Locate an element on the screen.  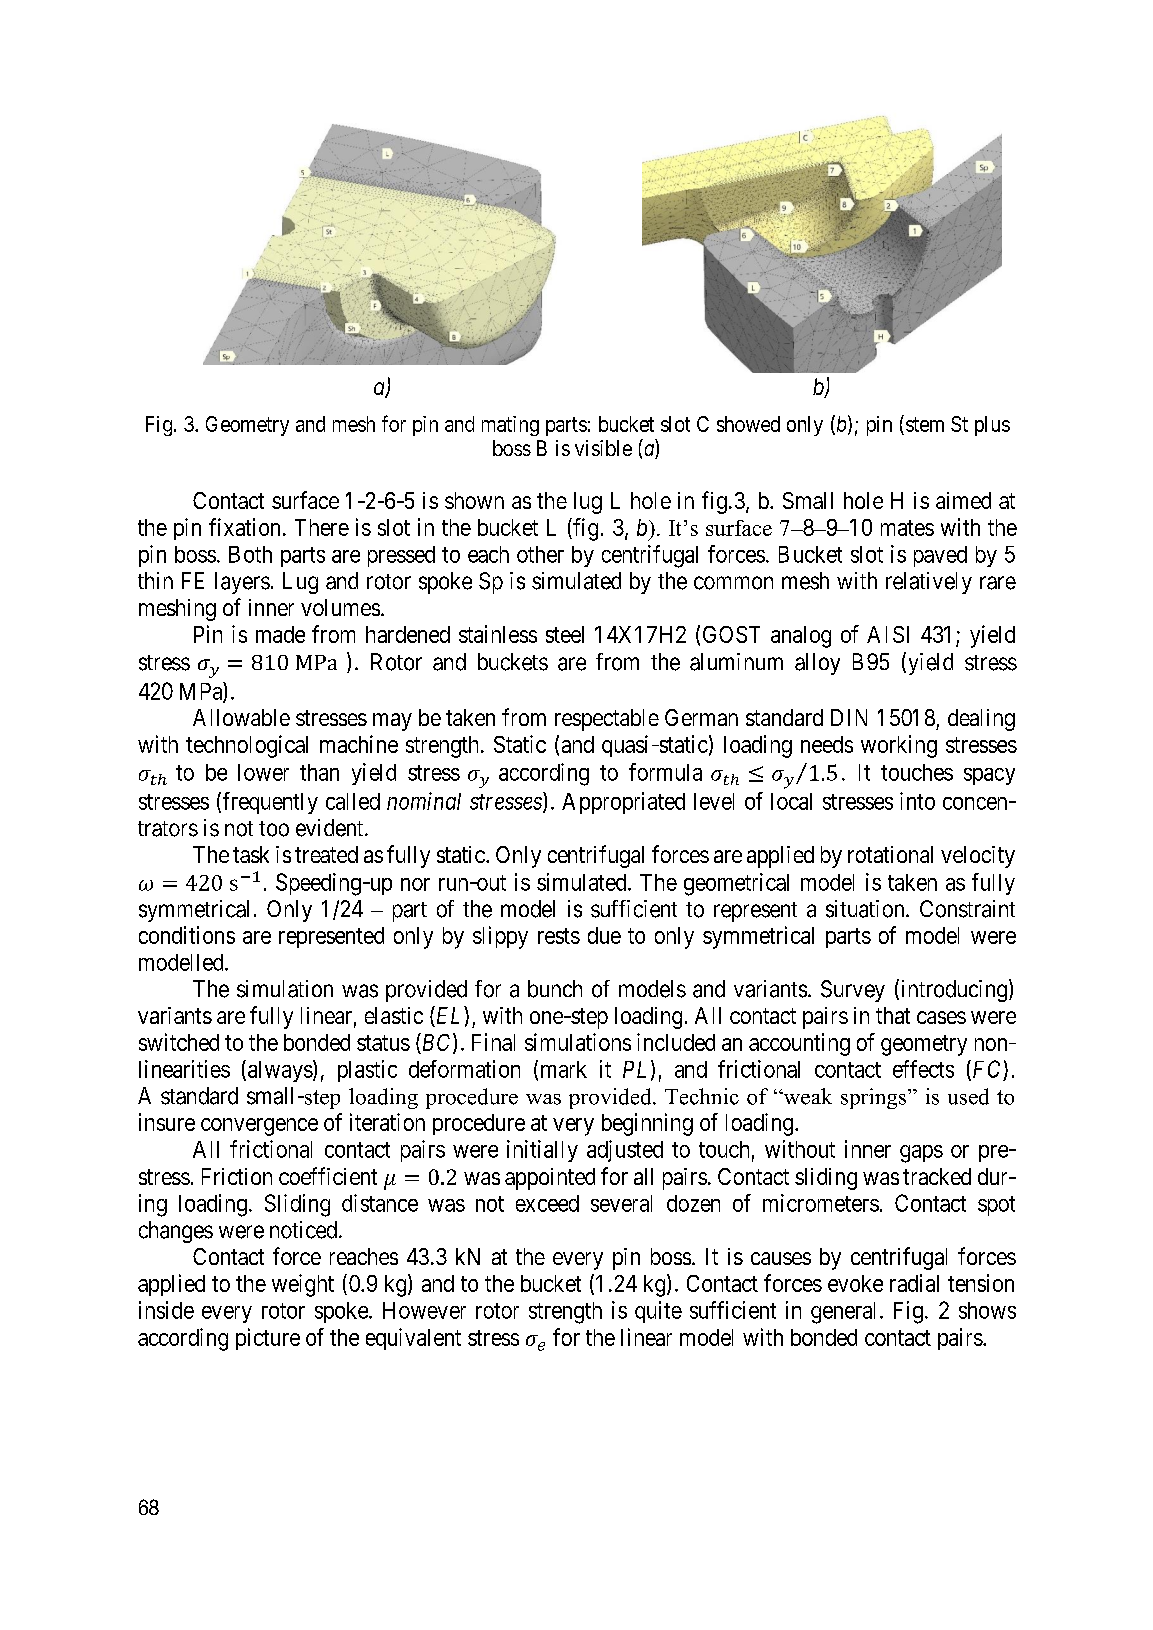
quite is located at coordinates (658, 1312).
